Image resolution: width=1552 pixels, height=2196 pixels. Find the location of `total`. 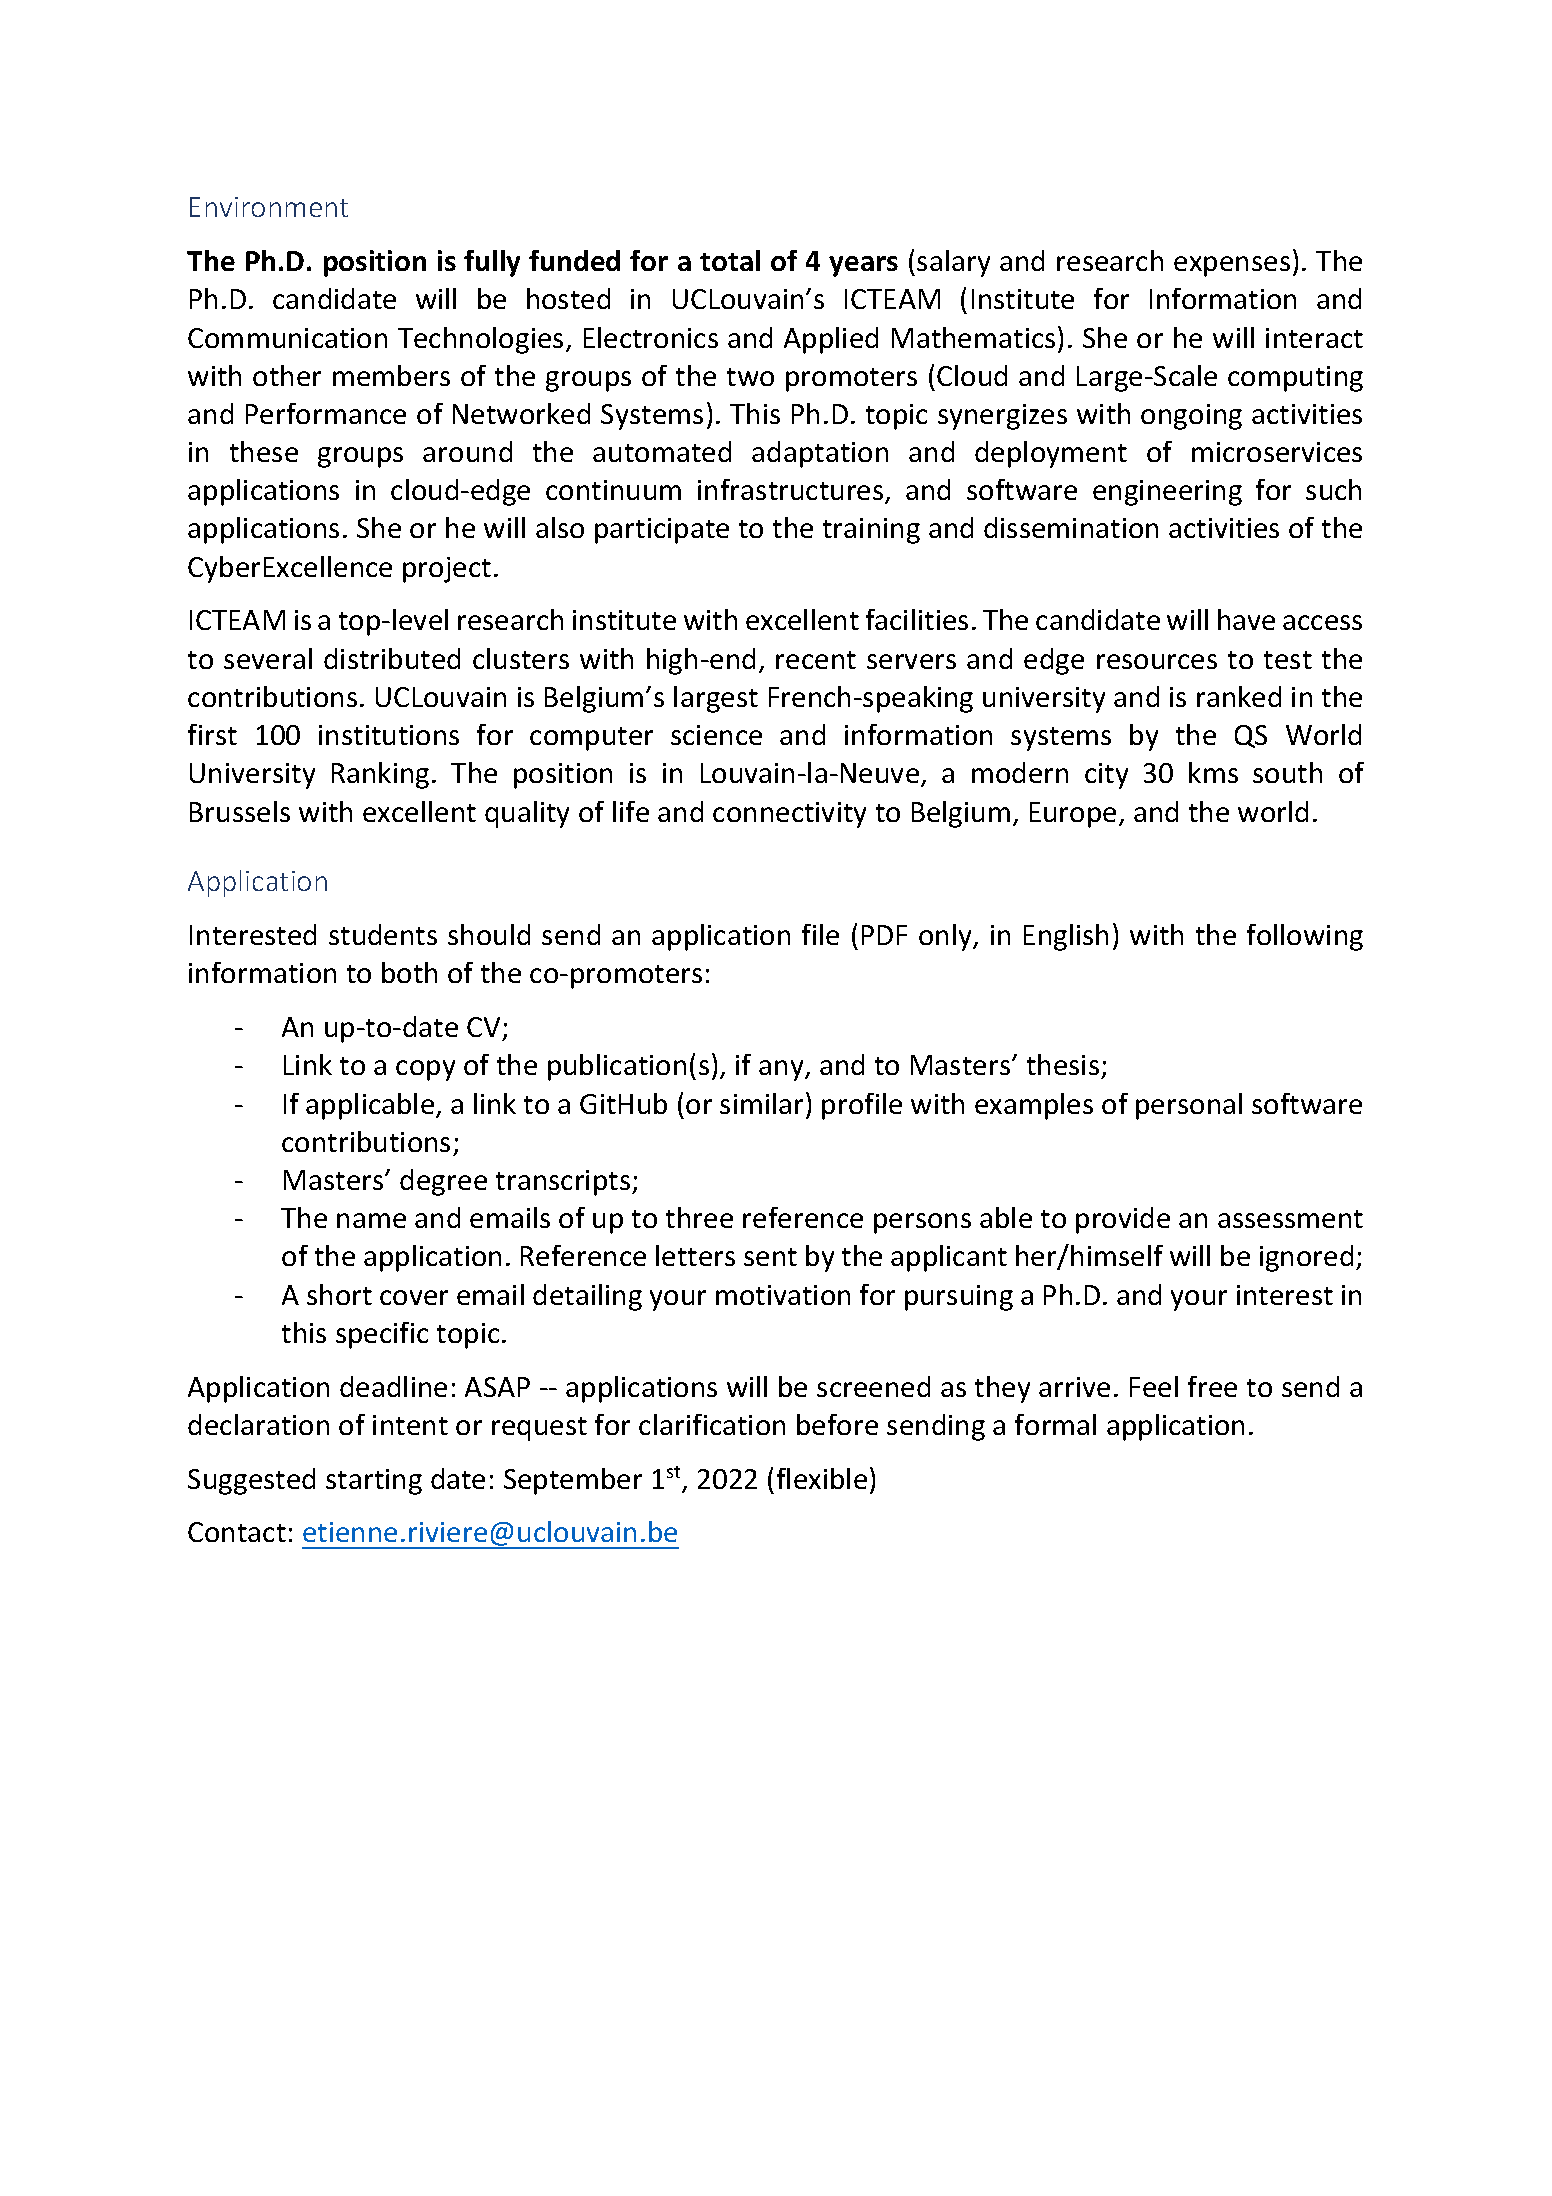

total is located at coordinates (730, 260).
